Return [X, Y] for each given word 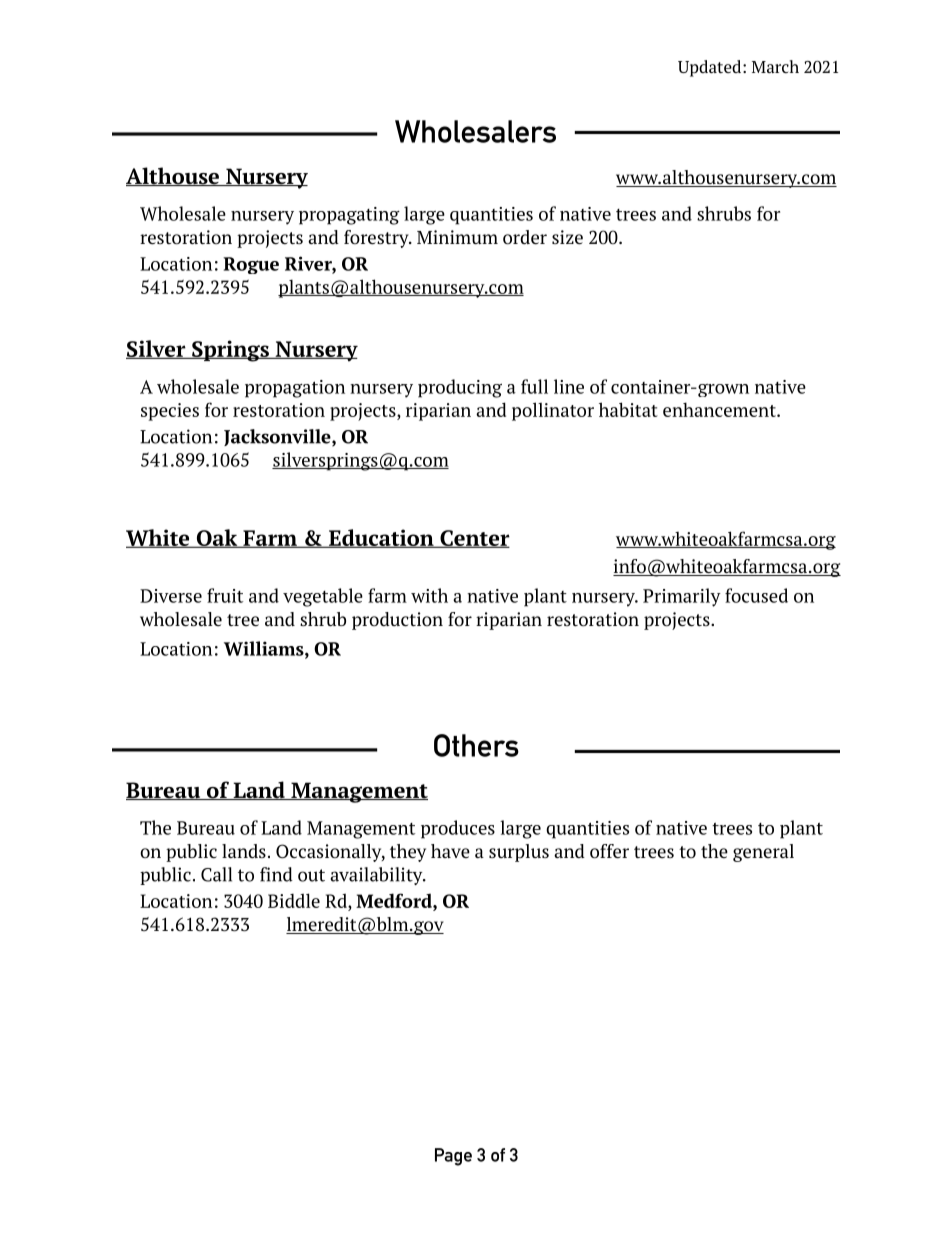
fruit [225, 595]
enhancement [720, 409]
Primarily [682, 597]
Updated [711, 68]
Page [453, 1157]
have [450, 851]
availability [377, 876]
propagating [349, 216]
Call [216, 874]
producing [460, 388]
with [429, 595]
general [763, 853]
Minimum [457, 237]
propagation [295, 389]
